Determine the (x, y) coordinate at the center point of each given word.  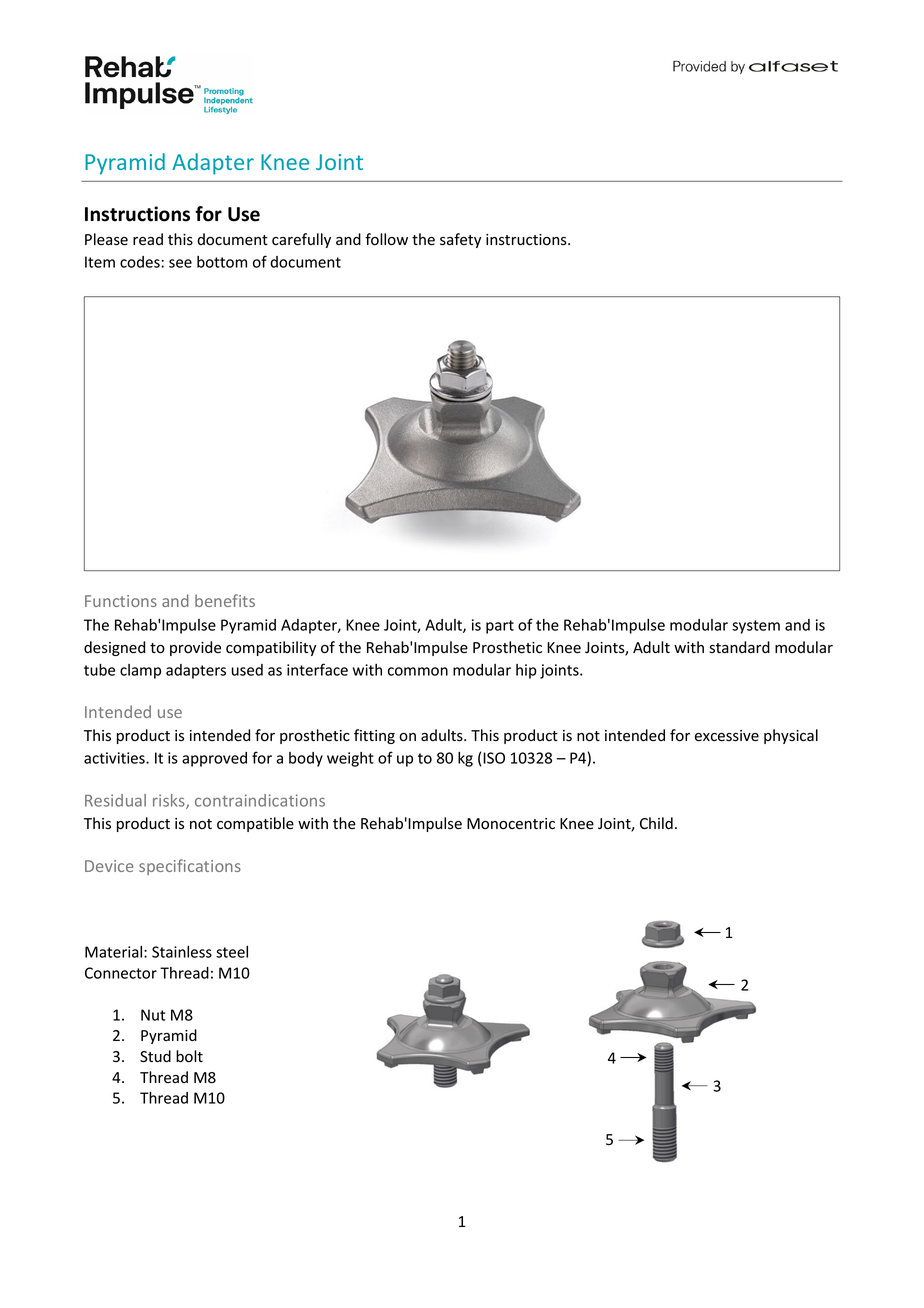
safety (460, 240)
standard (739, 647)
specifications (190, 867)
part (500, 627)
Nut (153, 1015)
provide (195, 648)
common (418, 671)
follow (386, 239)
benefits (225, 600)
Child (656, 823)
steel (232, 952)
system (756, 627)
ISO (494, 758)
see (180, 263)
